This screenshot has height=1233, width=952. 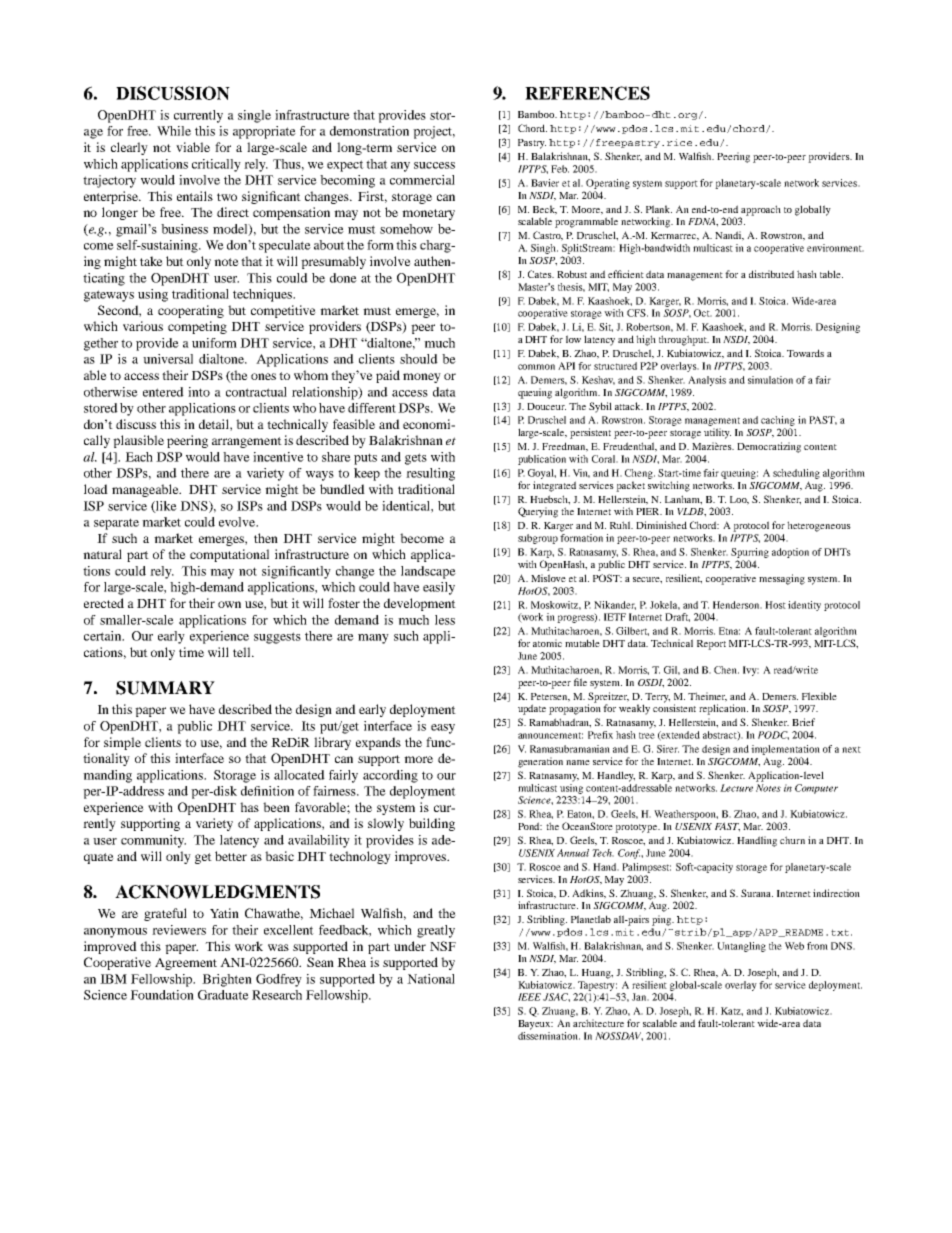 What do you see at coordinates (174, 131) in the screenshot?
I see `While` at bounding box center [174, 131].
